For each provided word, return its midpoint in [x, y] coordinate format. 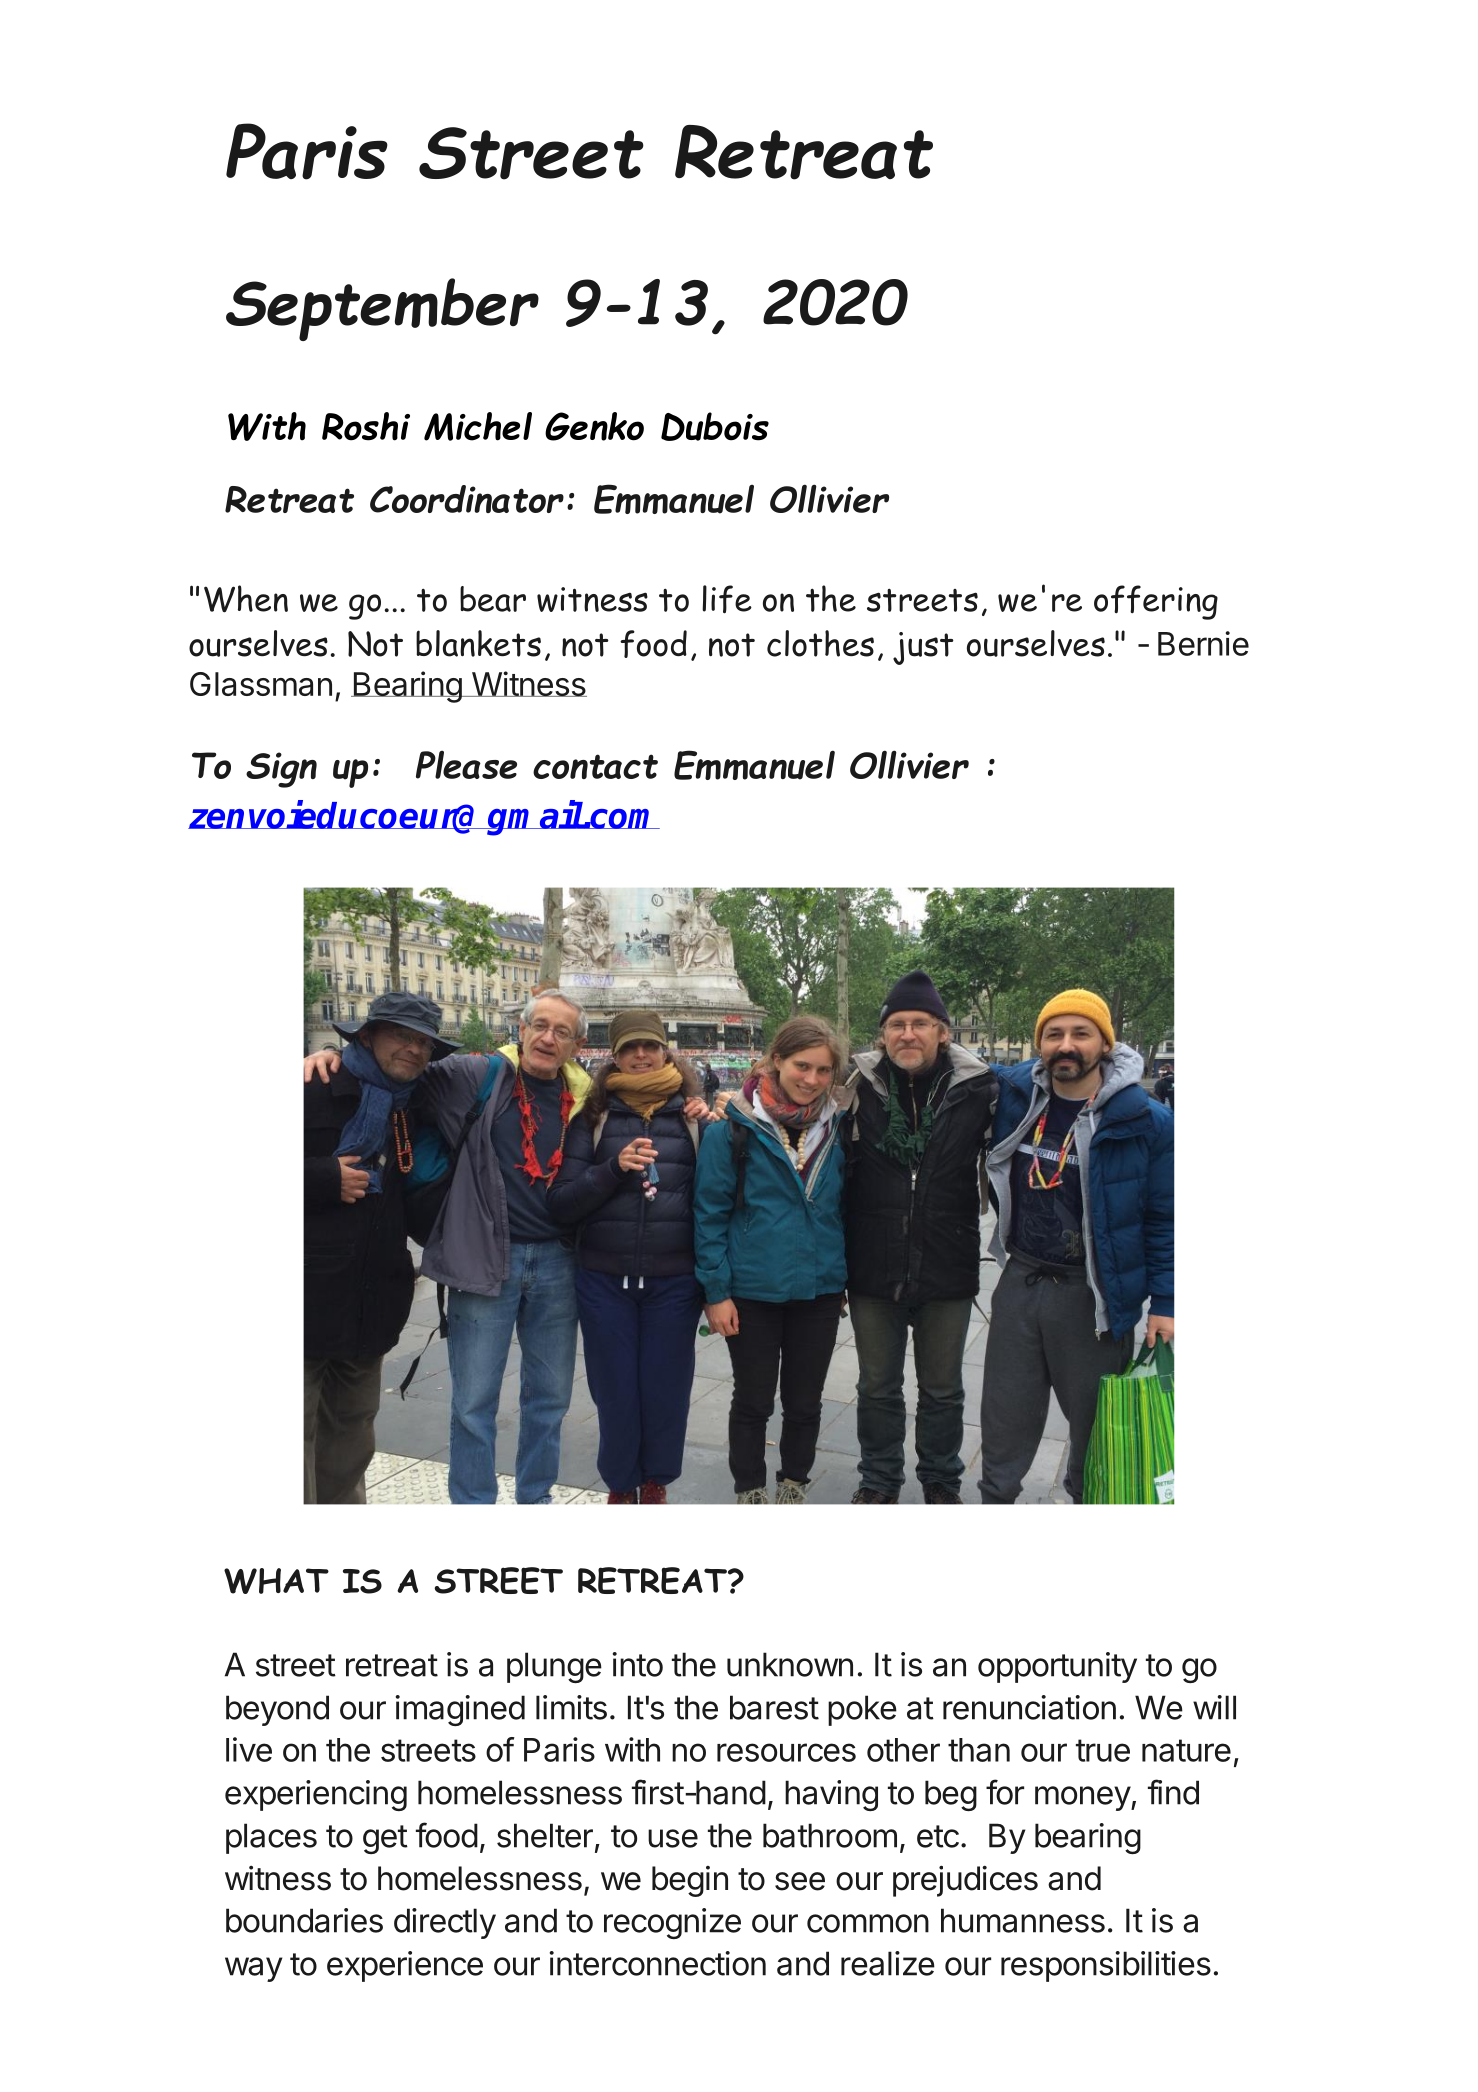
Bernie [1203, 643]
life [727, 599]
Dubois [715, 426]
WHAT [276, 1581]
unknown [790, 1664]
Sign [281, 770]
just [923, 648]
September [382, 309]
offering [1156, 602]
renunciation [1029, 1707]
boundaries [304, 1920]
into [638, 1664]
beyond [277, 1710]
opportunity [1057, 1667]
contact [595, 766]
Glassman [261, 684]
